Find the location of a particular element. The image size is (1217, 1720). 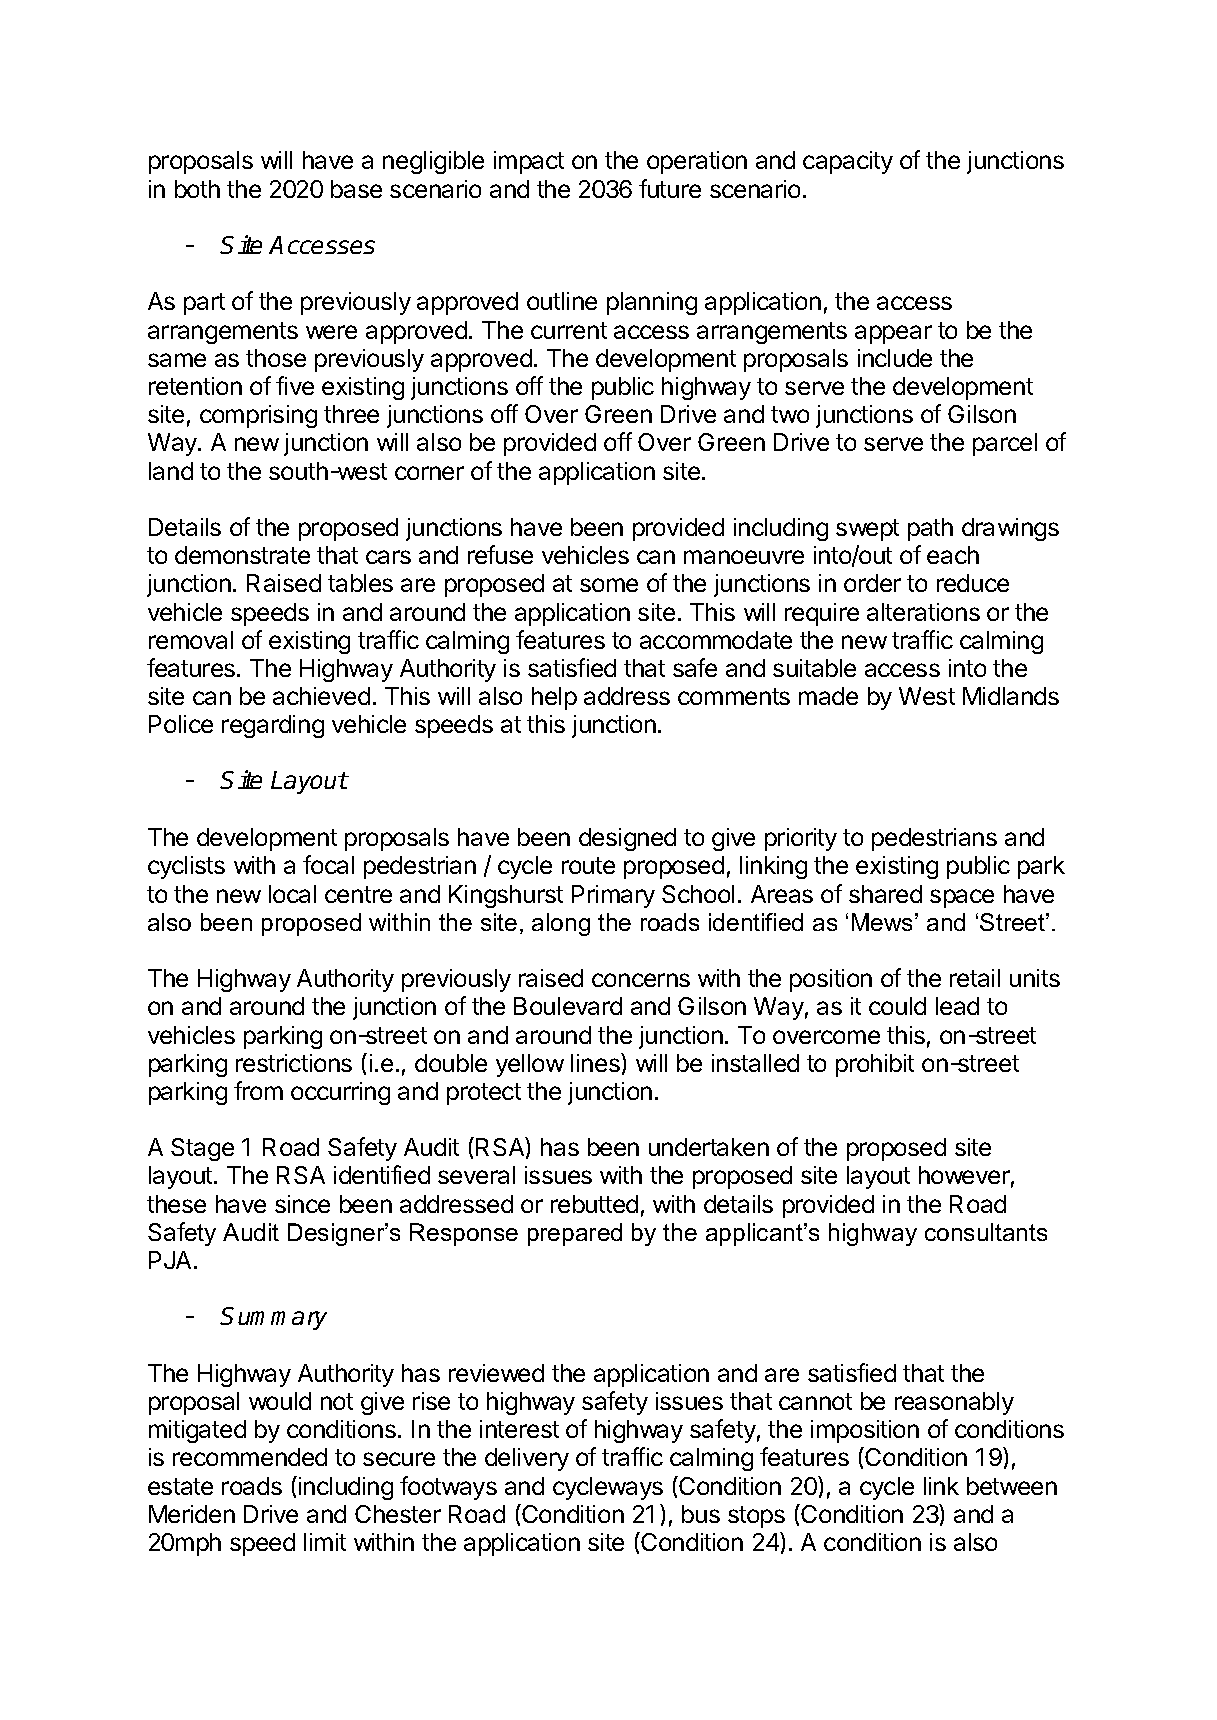

capacity is located at coordinates (848, 162).
